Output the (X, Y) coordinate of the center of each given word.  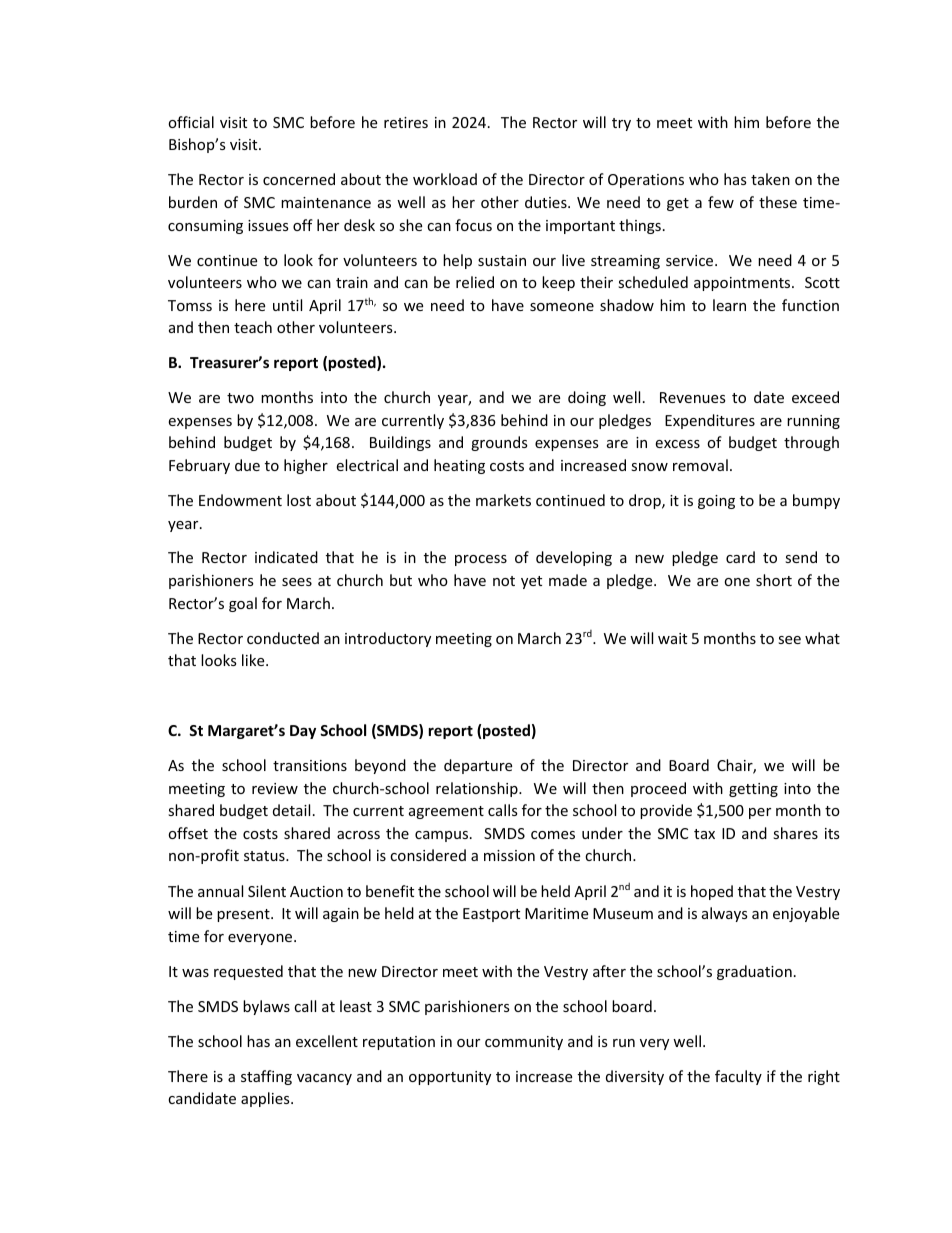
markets (503, 500)
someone (562, 307)
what (822, 638)
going (716, 502)
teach (253, 327)
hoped (712, 892)
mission (509, 855)
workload (445, 179)
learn (729, 305)
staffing (266, 1077)
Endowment (240, 500)
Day (303, 732)
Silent (267, 891)
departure (478, 766)
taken (770, 179)
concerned (299, 179)
